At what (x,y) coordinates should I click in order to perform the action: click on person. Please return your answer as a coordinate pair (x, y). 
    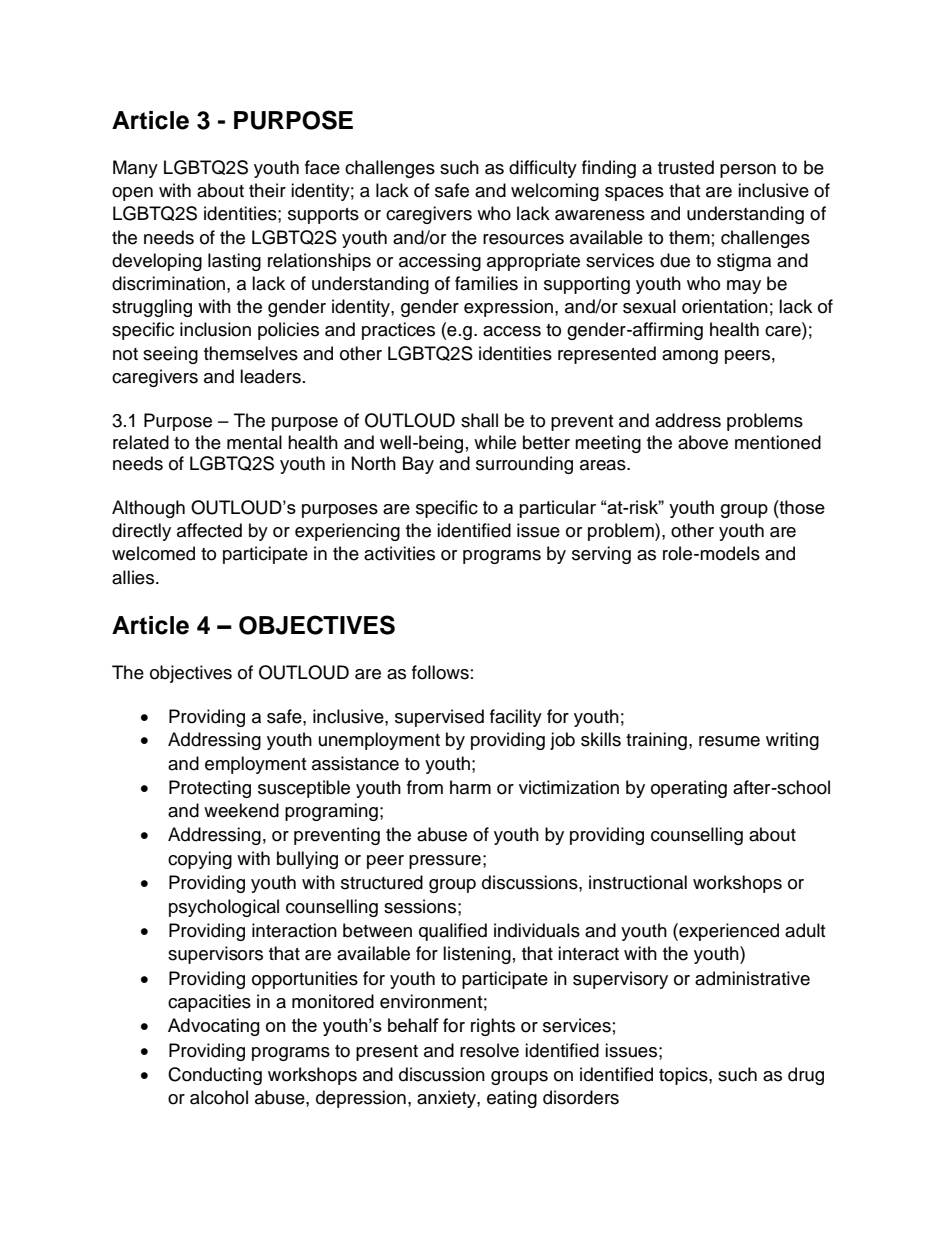
    Looking at the image, I should click on (748, 171).
